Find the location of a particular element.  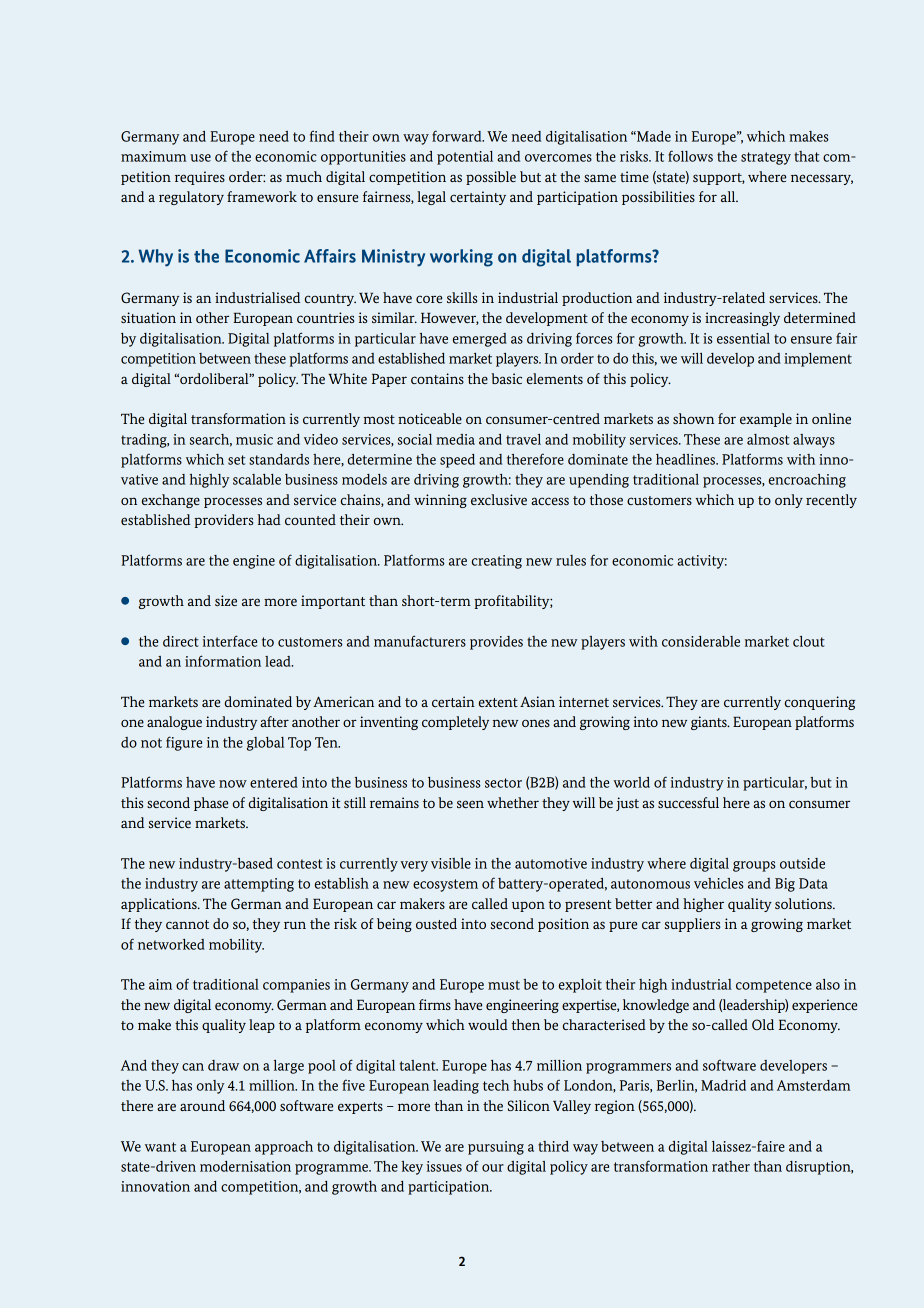

scalable is located at coordinates (257, 479).
